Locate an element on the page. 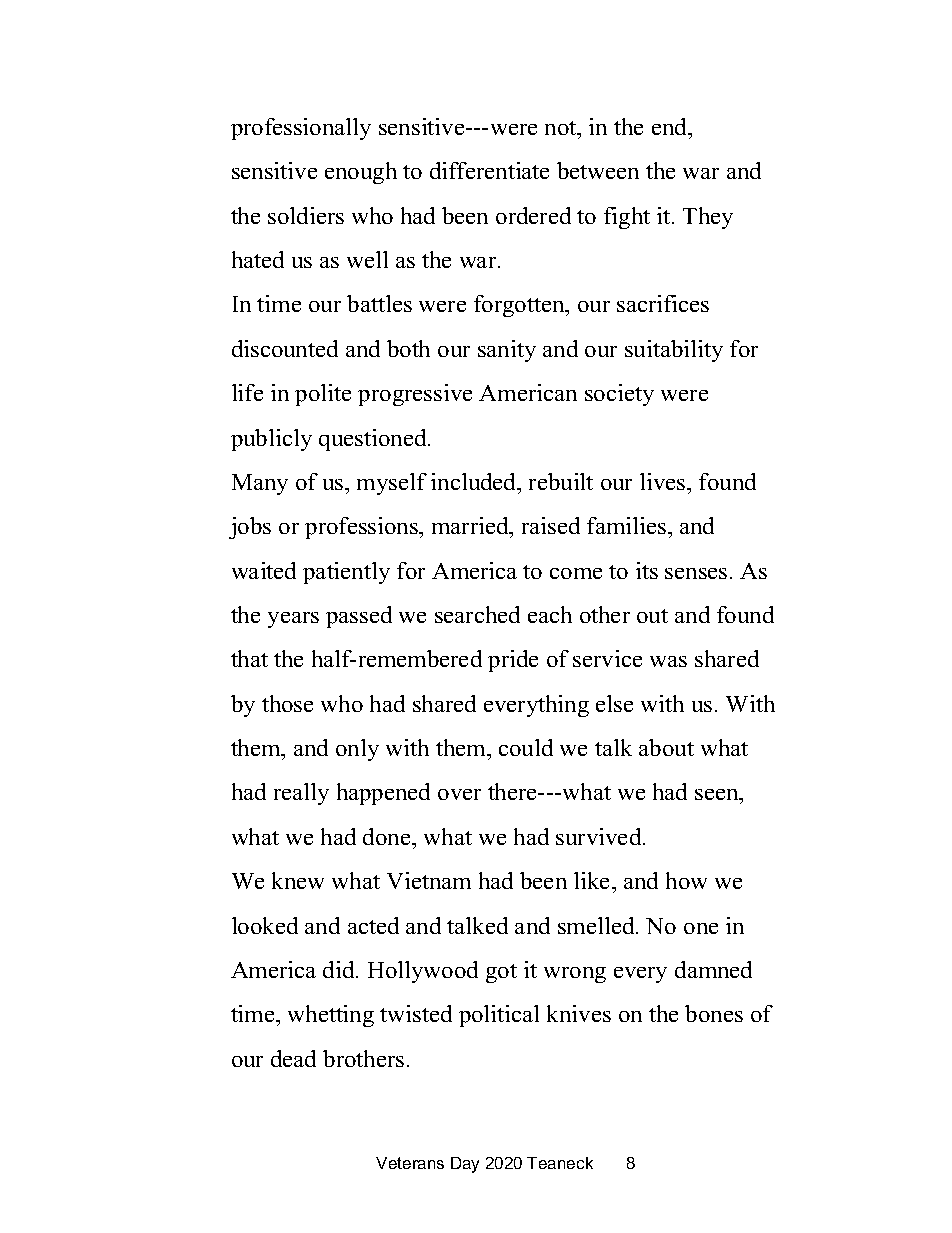 This image has width=952, height=1233. end is located at coordinates (671, 126).
